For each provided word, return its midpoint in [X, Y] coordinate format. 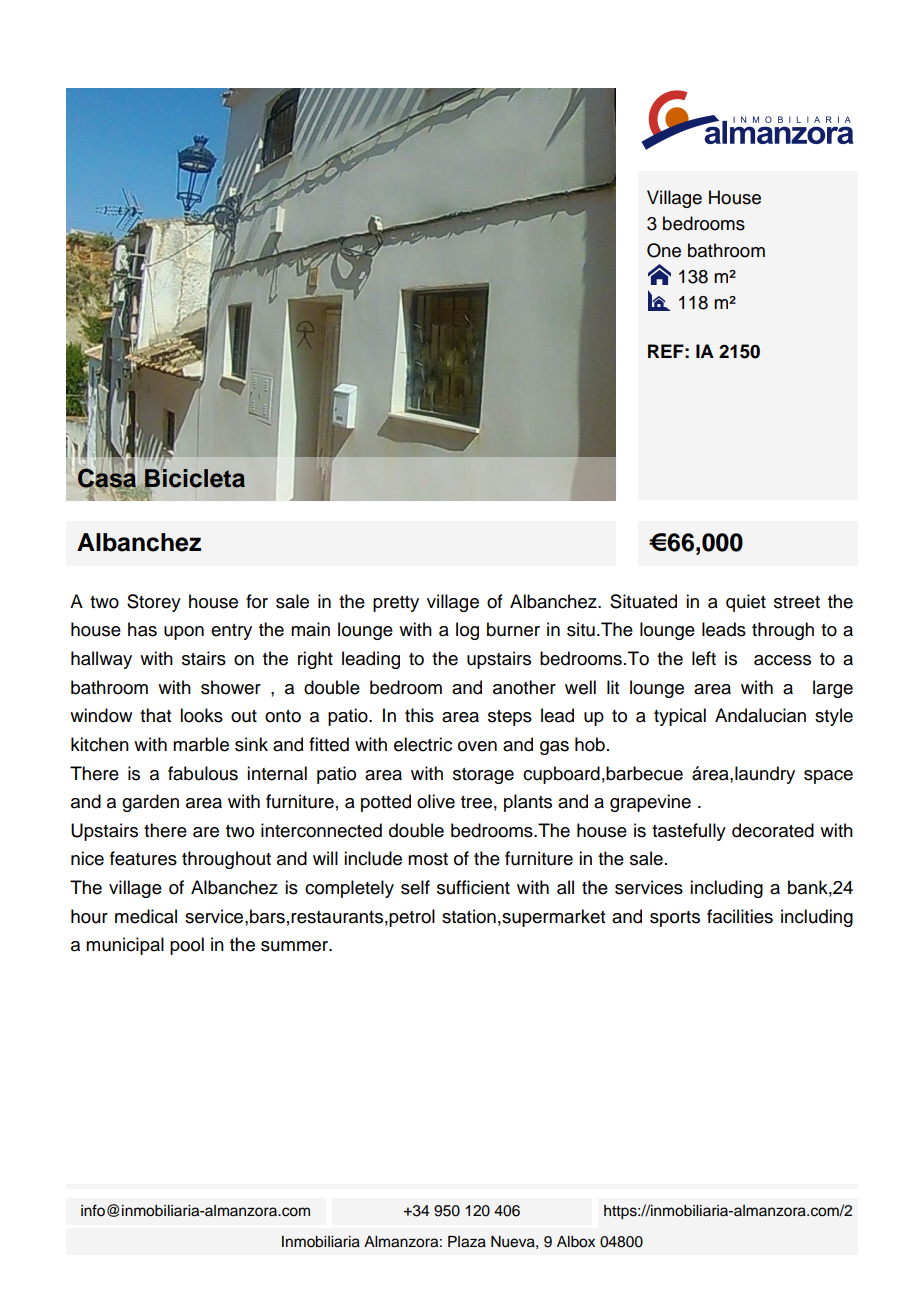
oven [477, 746]
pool [187, 946]
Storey [154, 603]
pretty [396, 604]
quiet [746, 603]
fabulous [203, 773]
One [664, 250]
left [704, 658]
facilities [740, 916]
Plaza [467, 1242]
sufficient [473, 887]
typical [680, 717]
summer [296, 946]
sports [675, 919]
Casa [107, 478]
